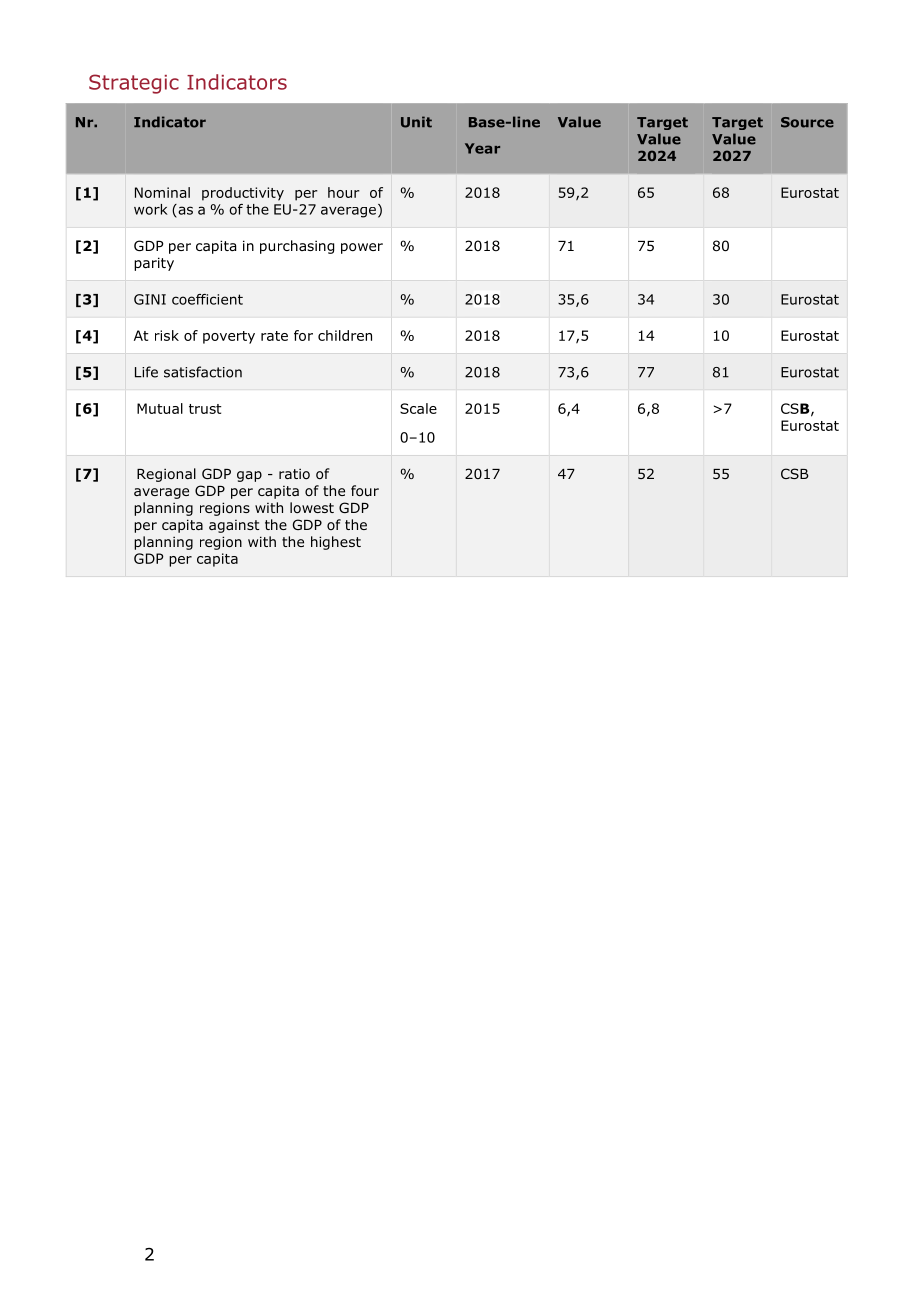 The width and height of the screenshot is (924, 1308). Describe the element at coordinates (243, 194) in the screenshot. I see `productivity` at that location.
